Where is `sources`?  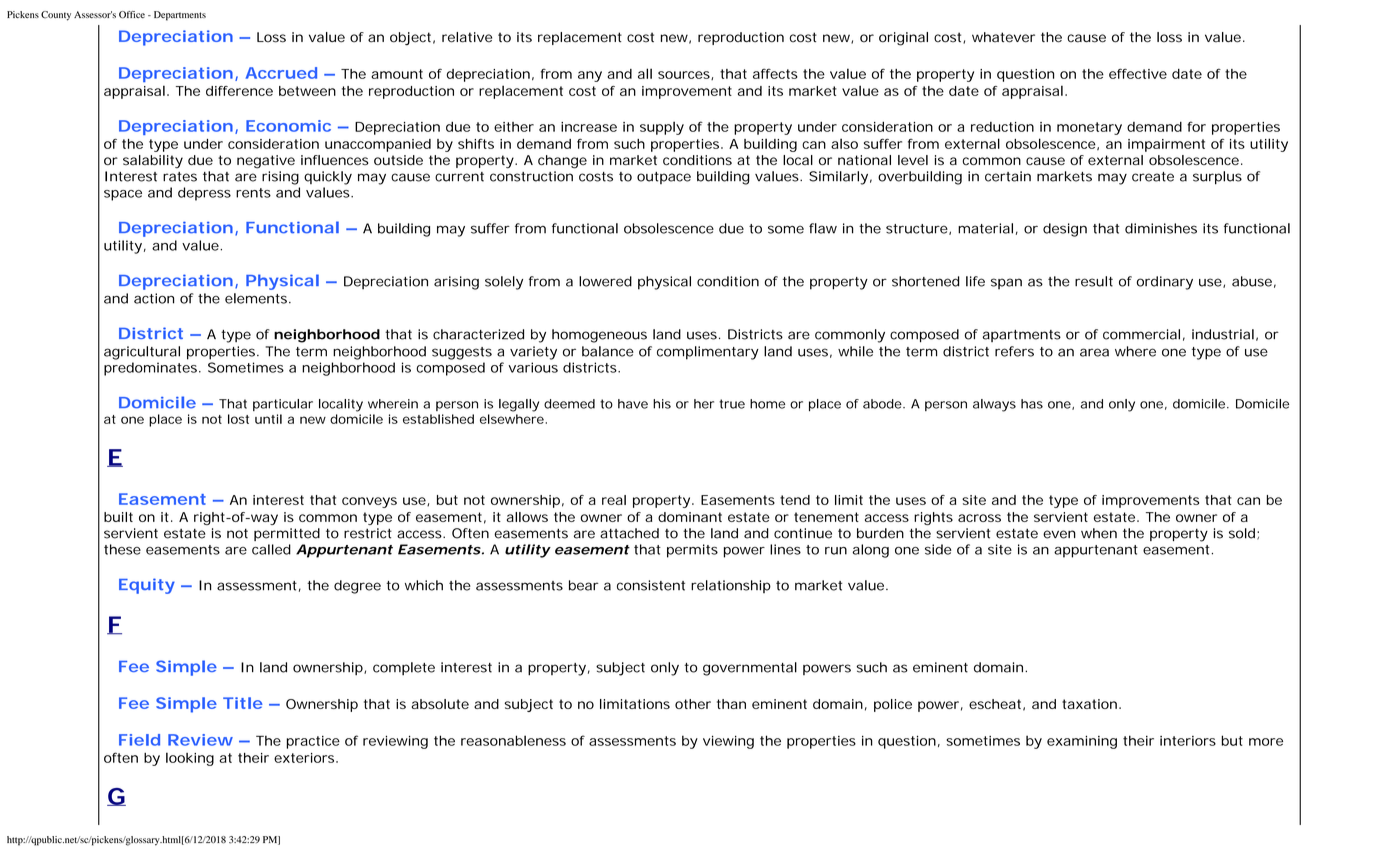
sources is located at coordinates (685, 75).
